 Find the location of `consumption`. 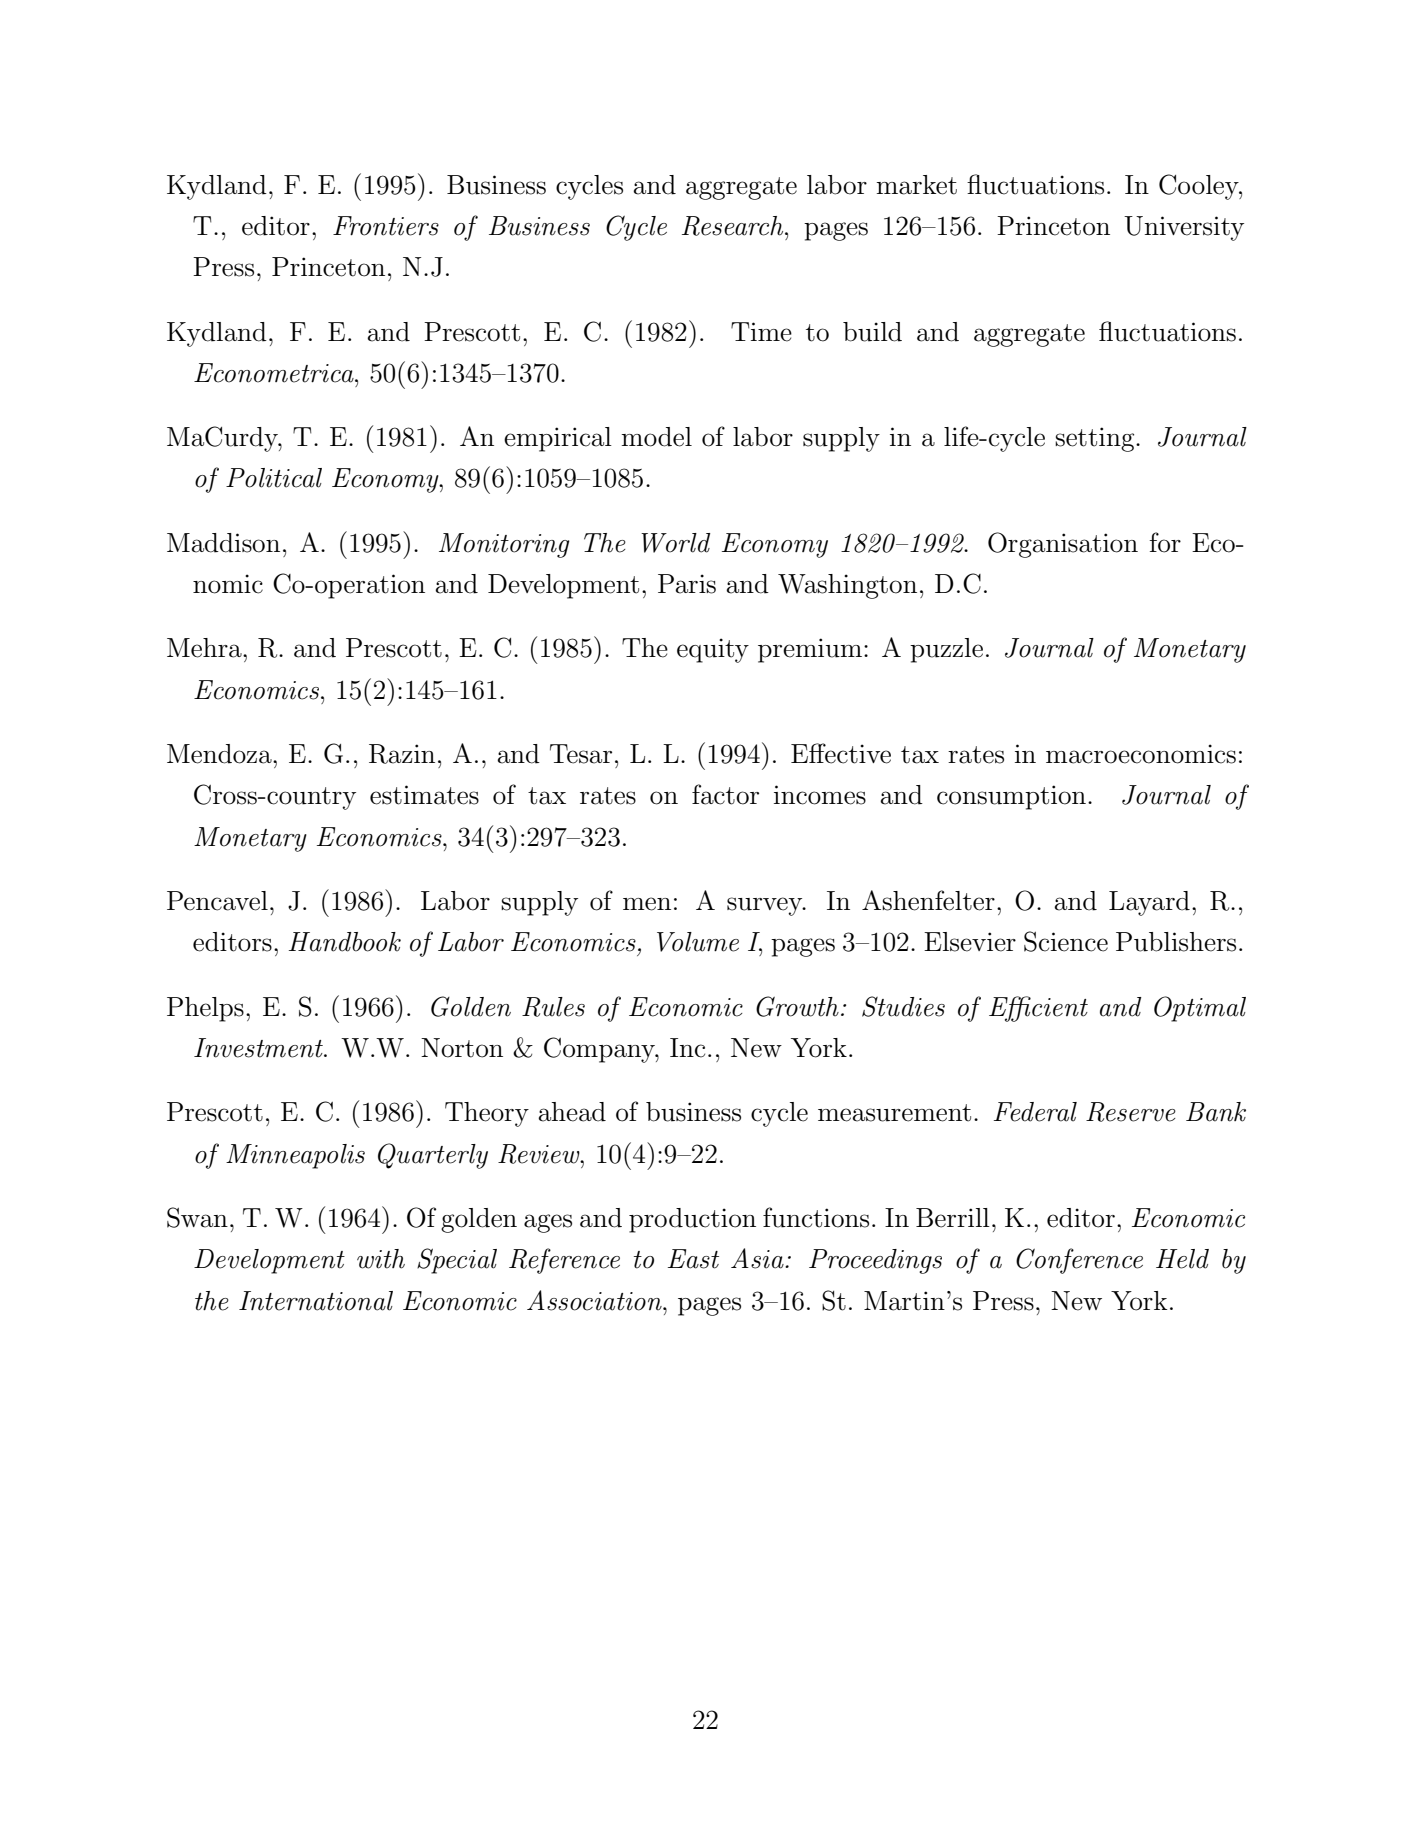

consumption is located at coordinates (1011, 797).
